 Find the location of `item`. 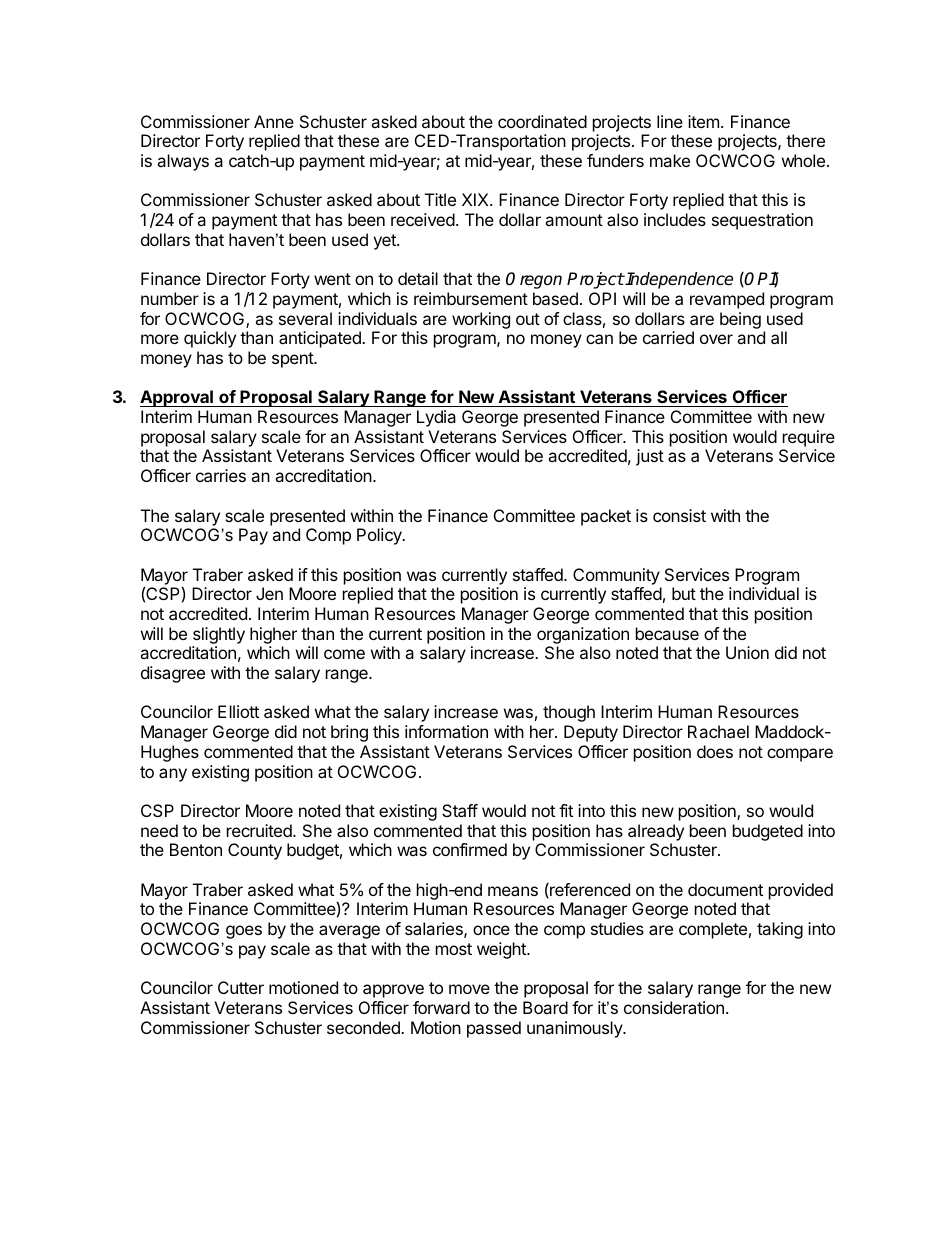

item is located at coordinates (703, 121).
